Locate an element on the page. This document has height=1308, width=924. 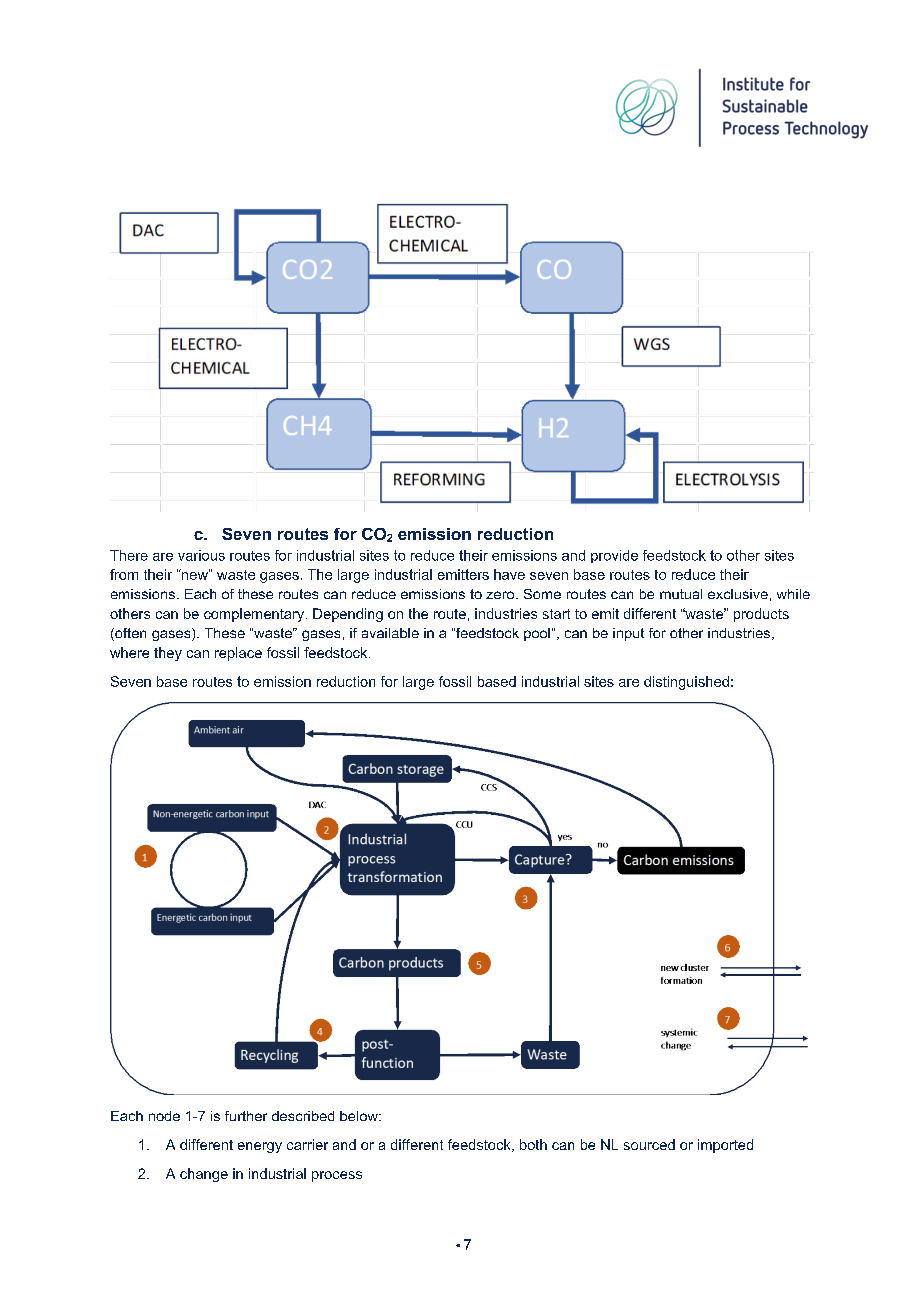
they is located at coordinates (168, 654).
